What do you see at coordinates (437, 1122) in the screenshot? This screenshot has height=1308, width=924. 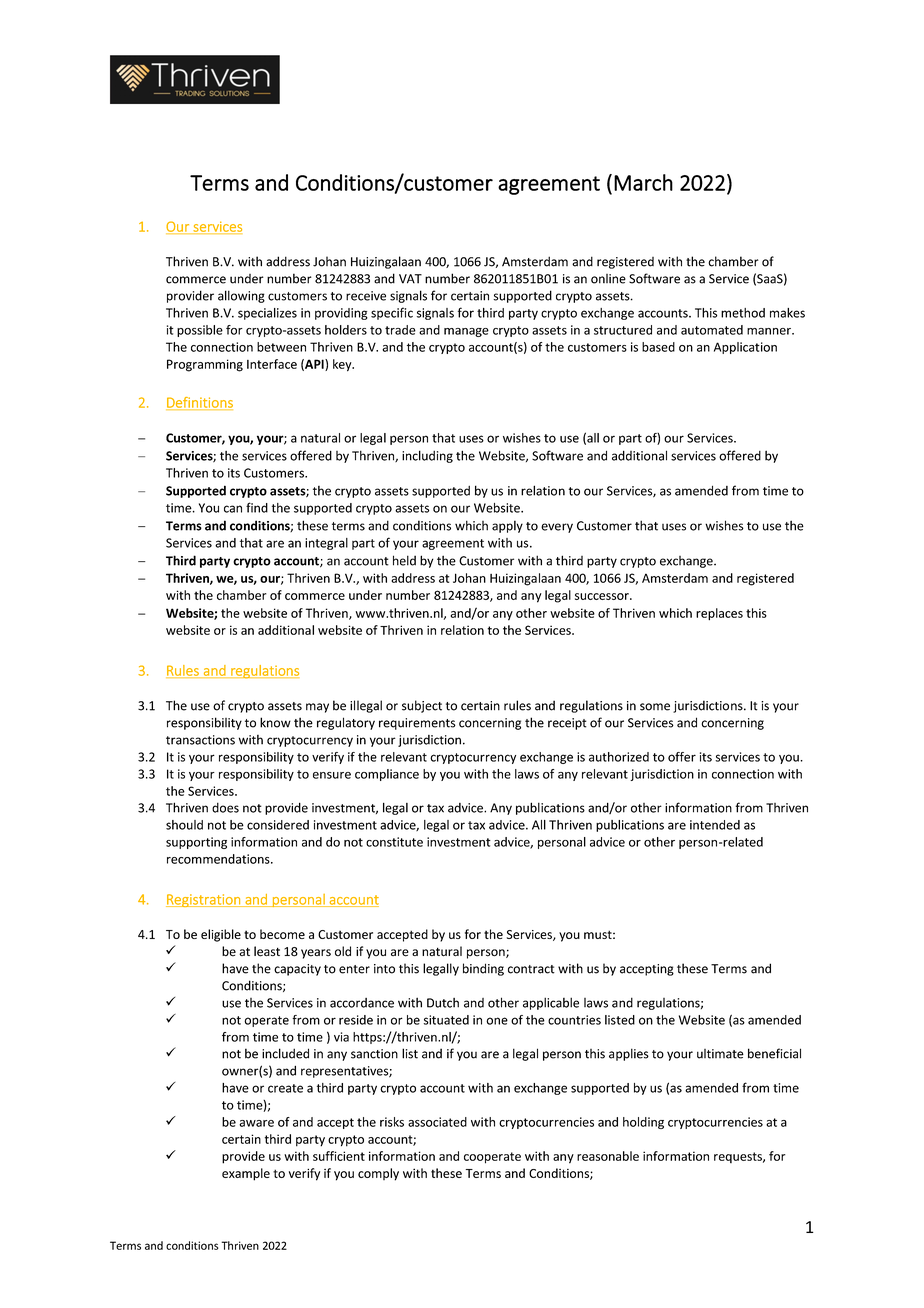 I see `associated` at bounding box center [437, 1122].
